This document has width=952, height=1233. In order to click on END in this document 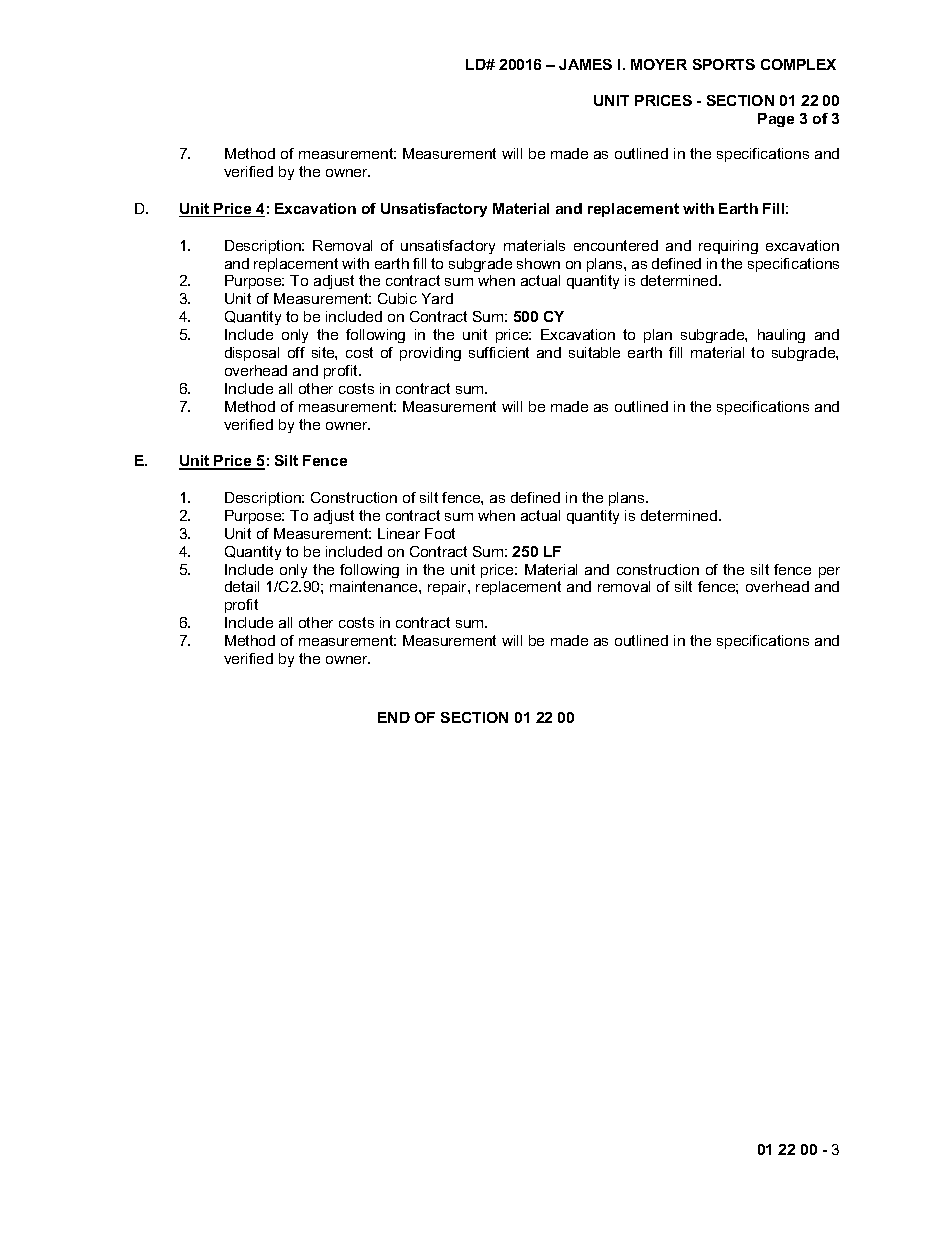, I will do `click(394, 717)`.
